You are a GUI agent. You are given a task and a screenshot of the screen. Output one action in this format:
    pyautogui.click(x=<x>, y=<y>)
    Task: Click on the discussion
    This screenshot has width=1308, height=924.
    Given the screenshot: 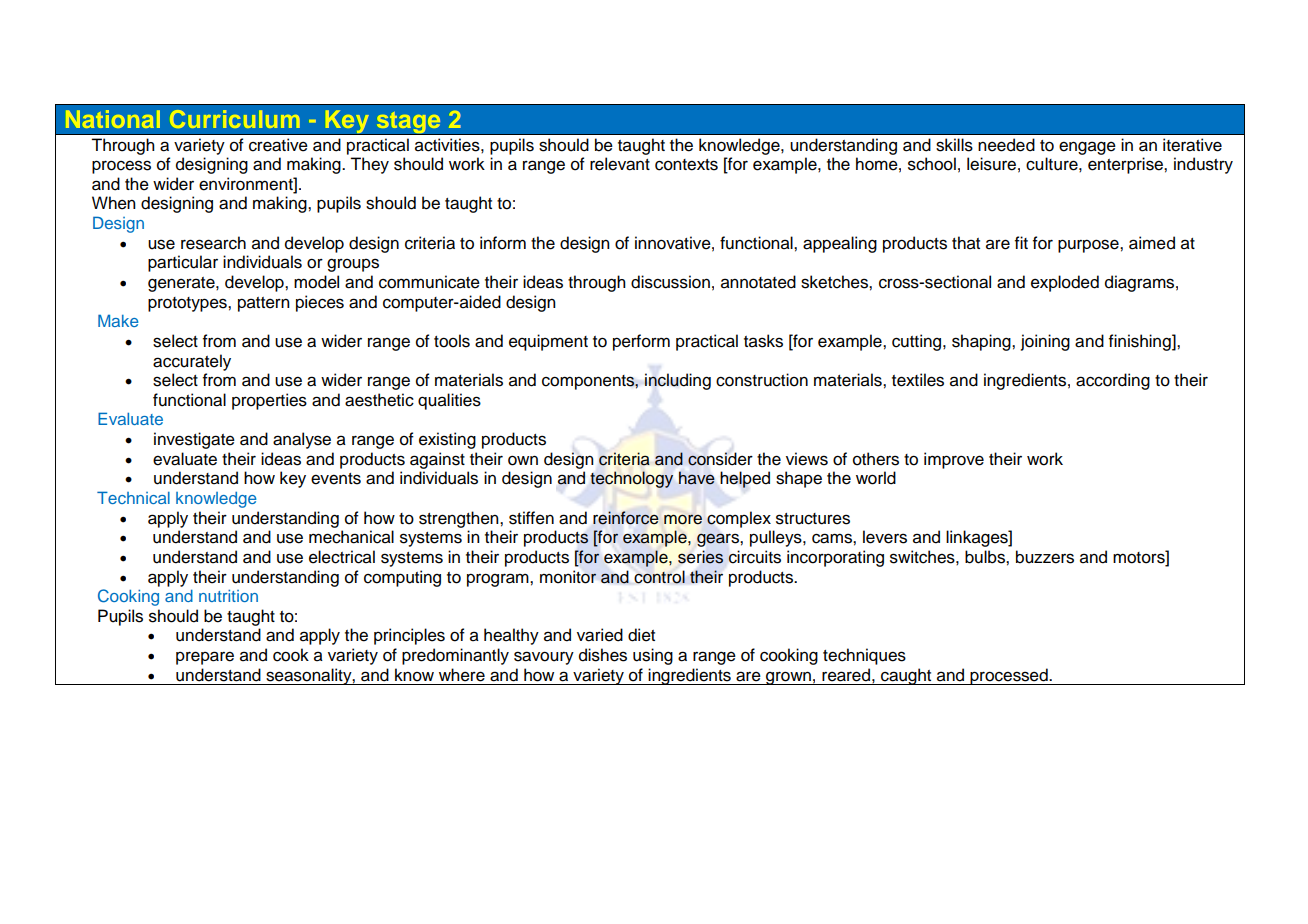 What is the action you would take?
    pyautogui.click(x=670, y=282)
